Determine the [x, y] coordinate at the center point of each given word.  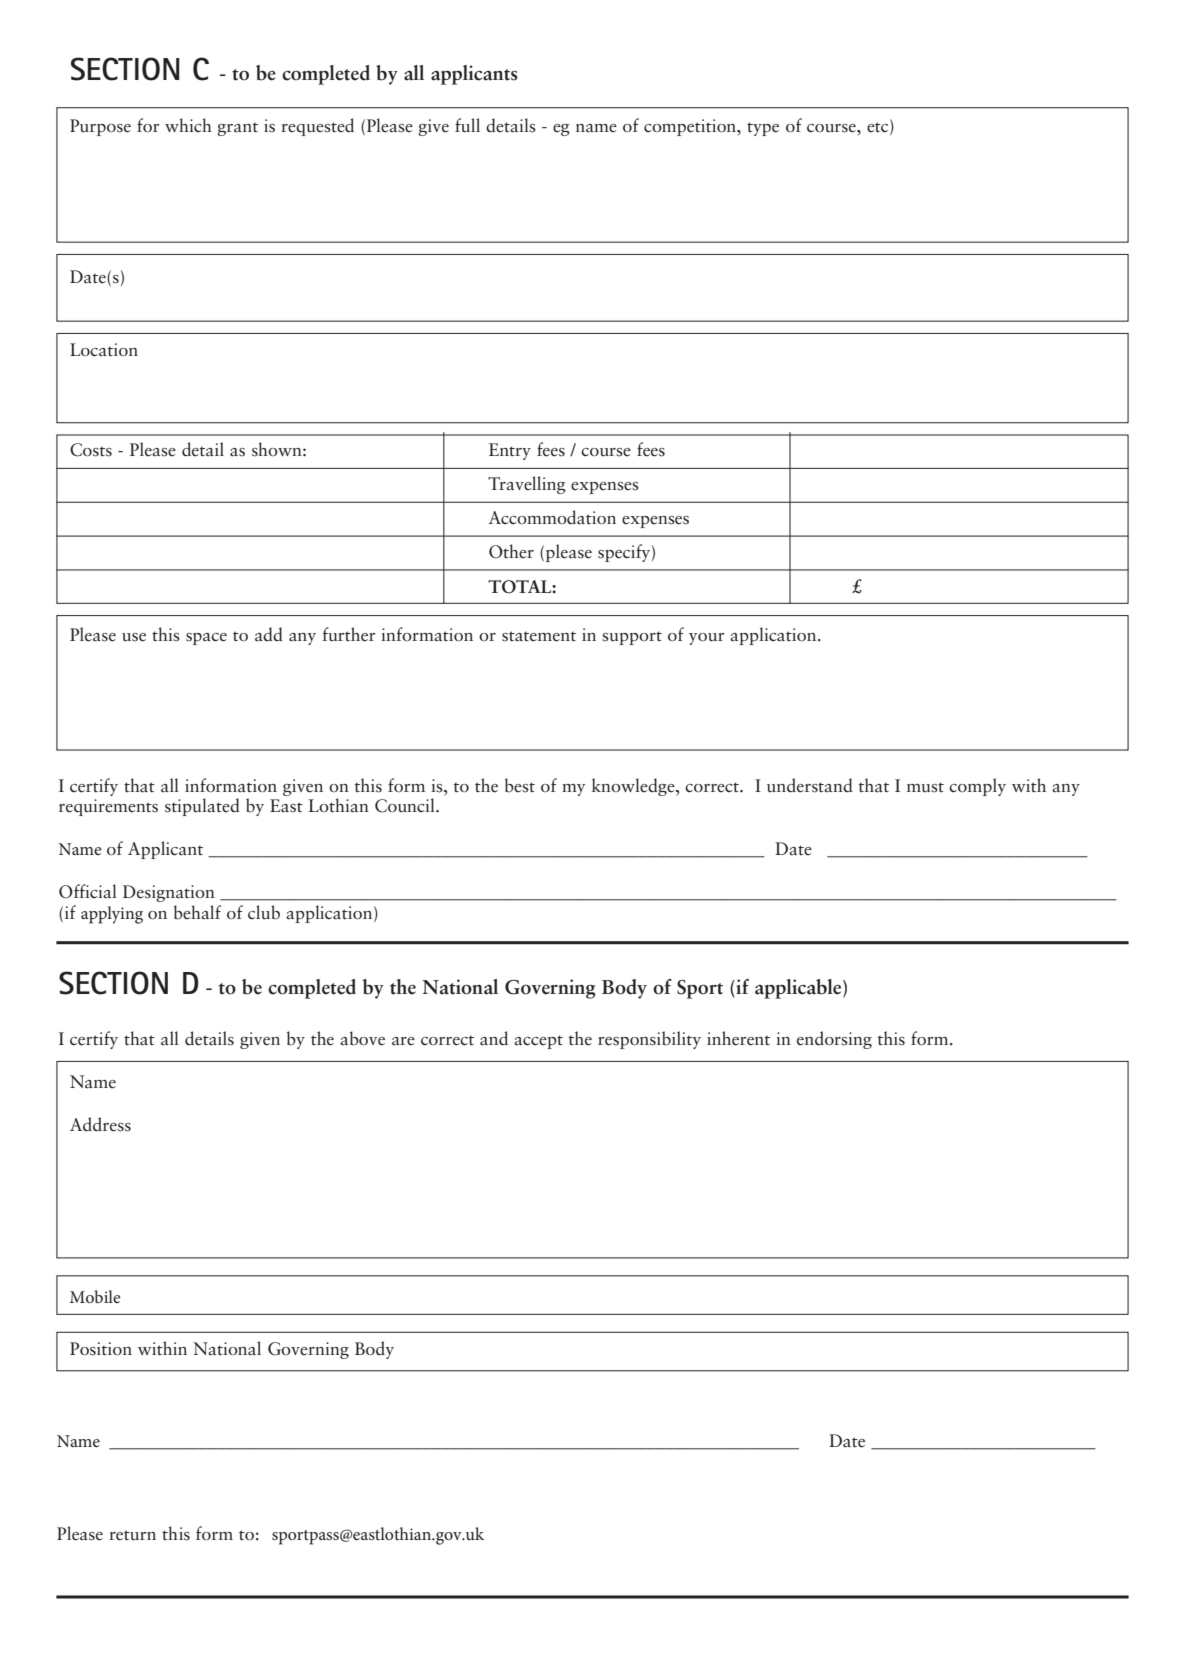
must [925, 787]
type [763, 129]
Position [101, 1349]
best [520, 785]
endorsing [834, 1040]
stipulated [202, 807]
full [467, 125]
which [188, 125]
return [132, 1535]
